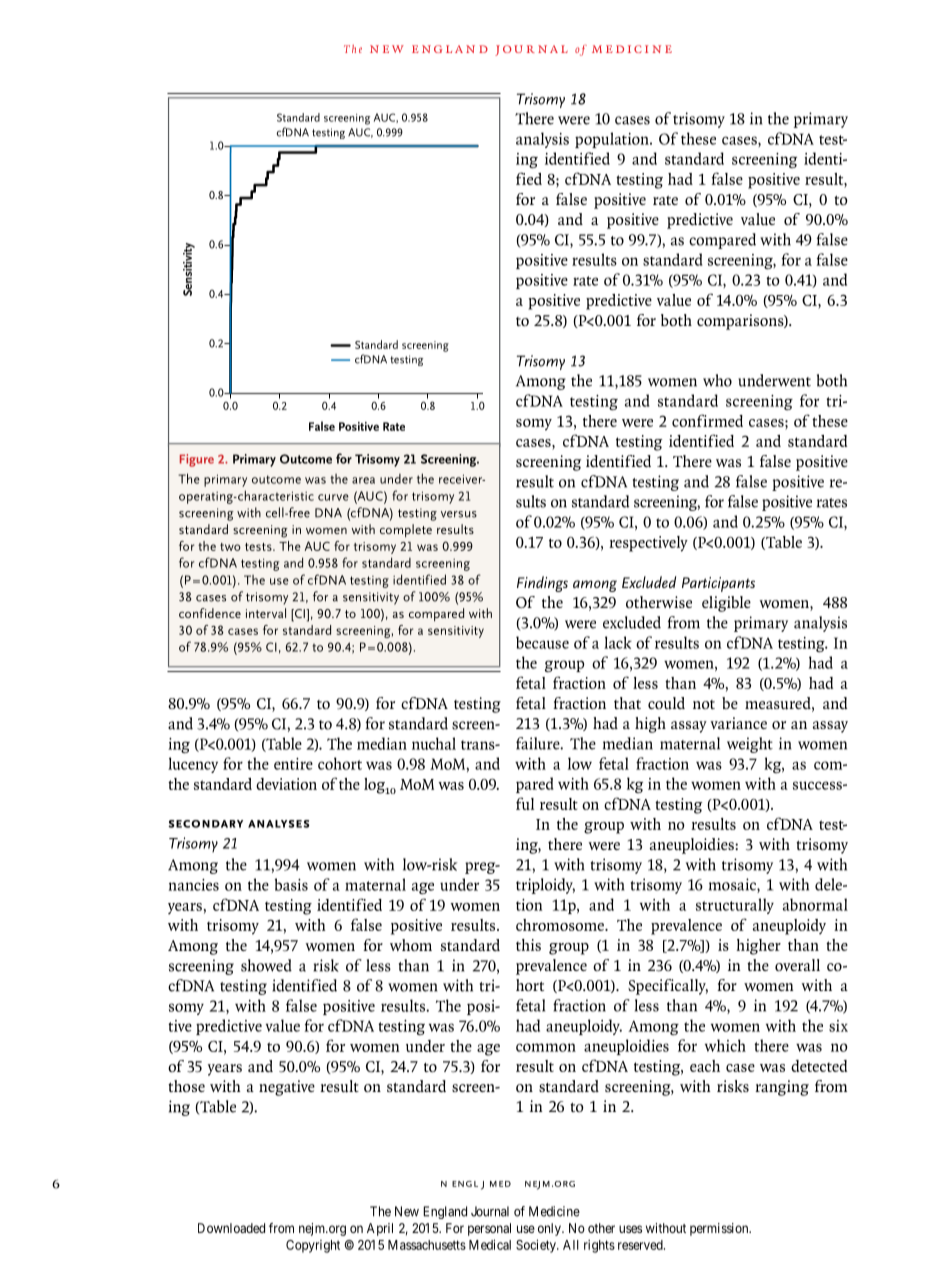 This screenshot has height=1270, width=952. What do you see at coordinates (459, 514) in the screenshot?
I see `versus` at bounding box center [459, 514].
